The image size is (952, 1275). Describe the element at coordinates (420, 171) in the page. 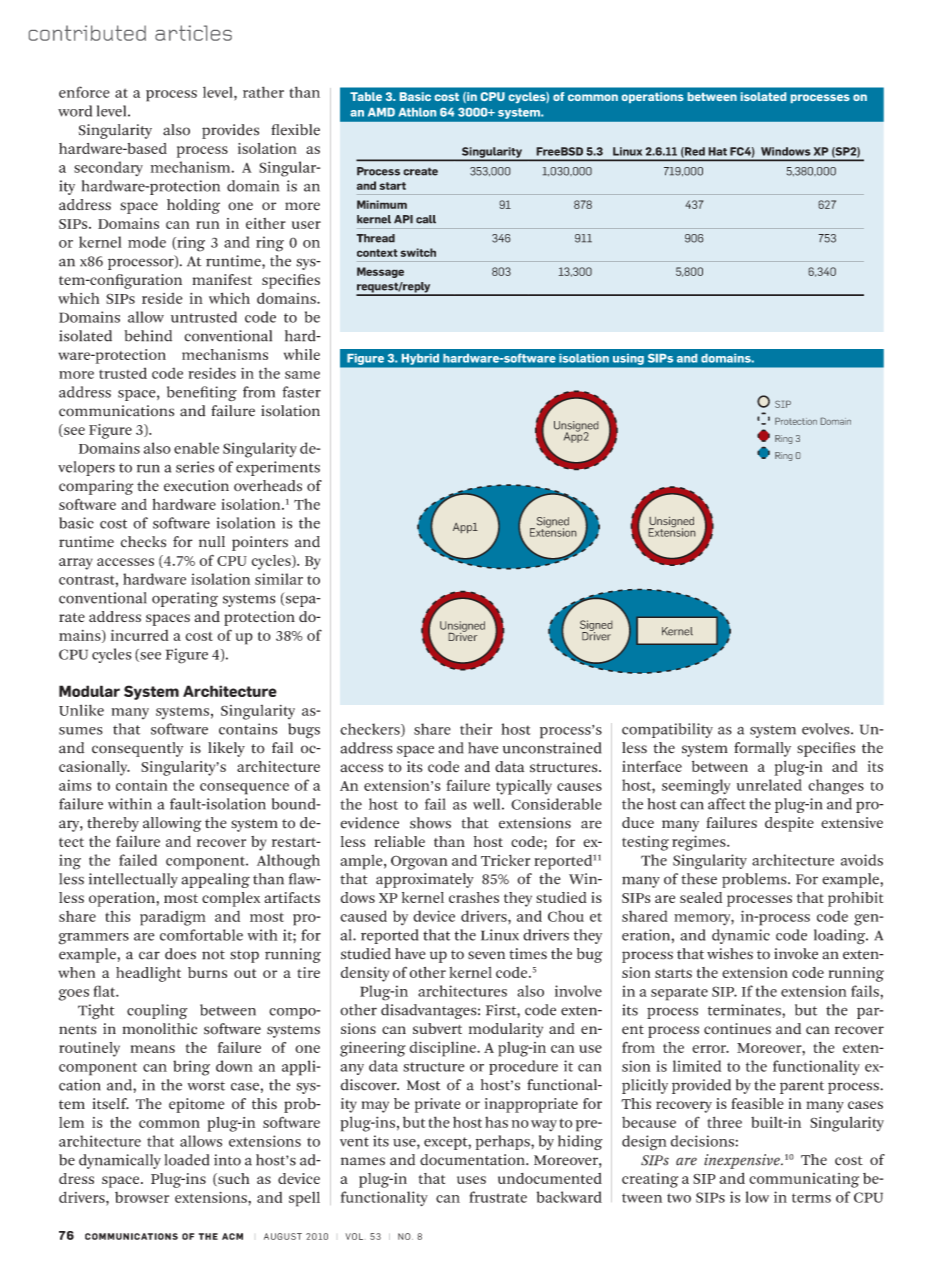

I see `create` at that location.
